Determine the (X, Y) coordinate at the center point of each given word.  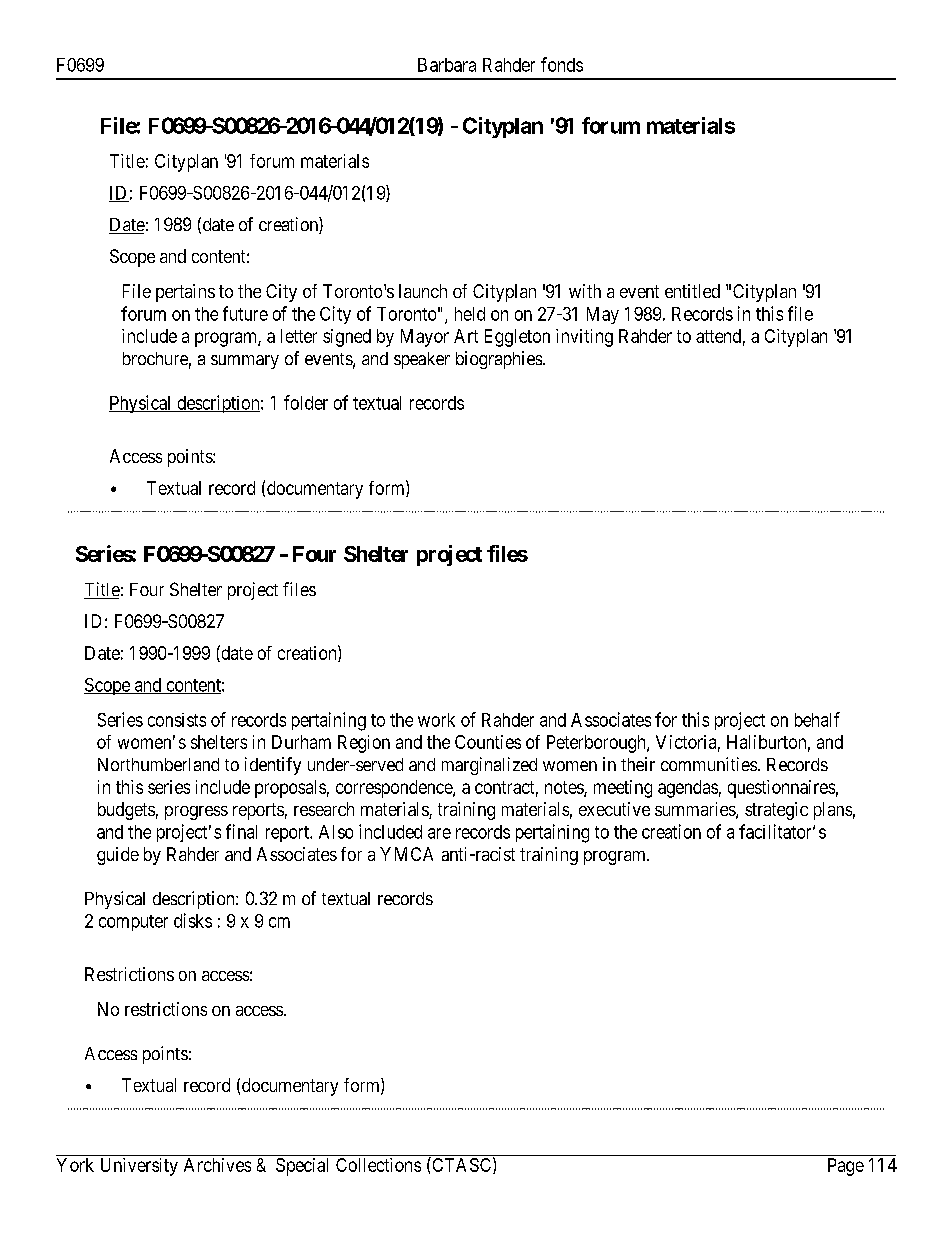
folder (306, 402)
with (585, 291)
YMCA (406, 854)
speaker (422, 360)
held (470, 314)
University (139, 1167)
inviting (584, 338)
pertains (185, 293)
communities (709, 764)
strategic (776, 811)
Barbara (447, 65)
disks (193, 920)
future (245, 313)
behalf (817, 719)
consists (177, 720)
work (436, 720)
